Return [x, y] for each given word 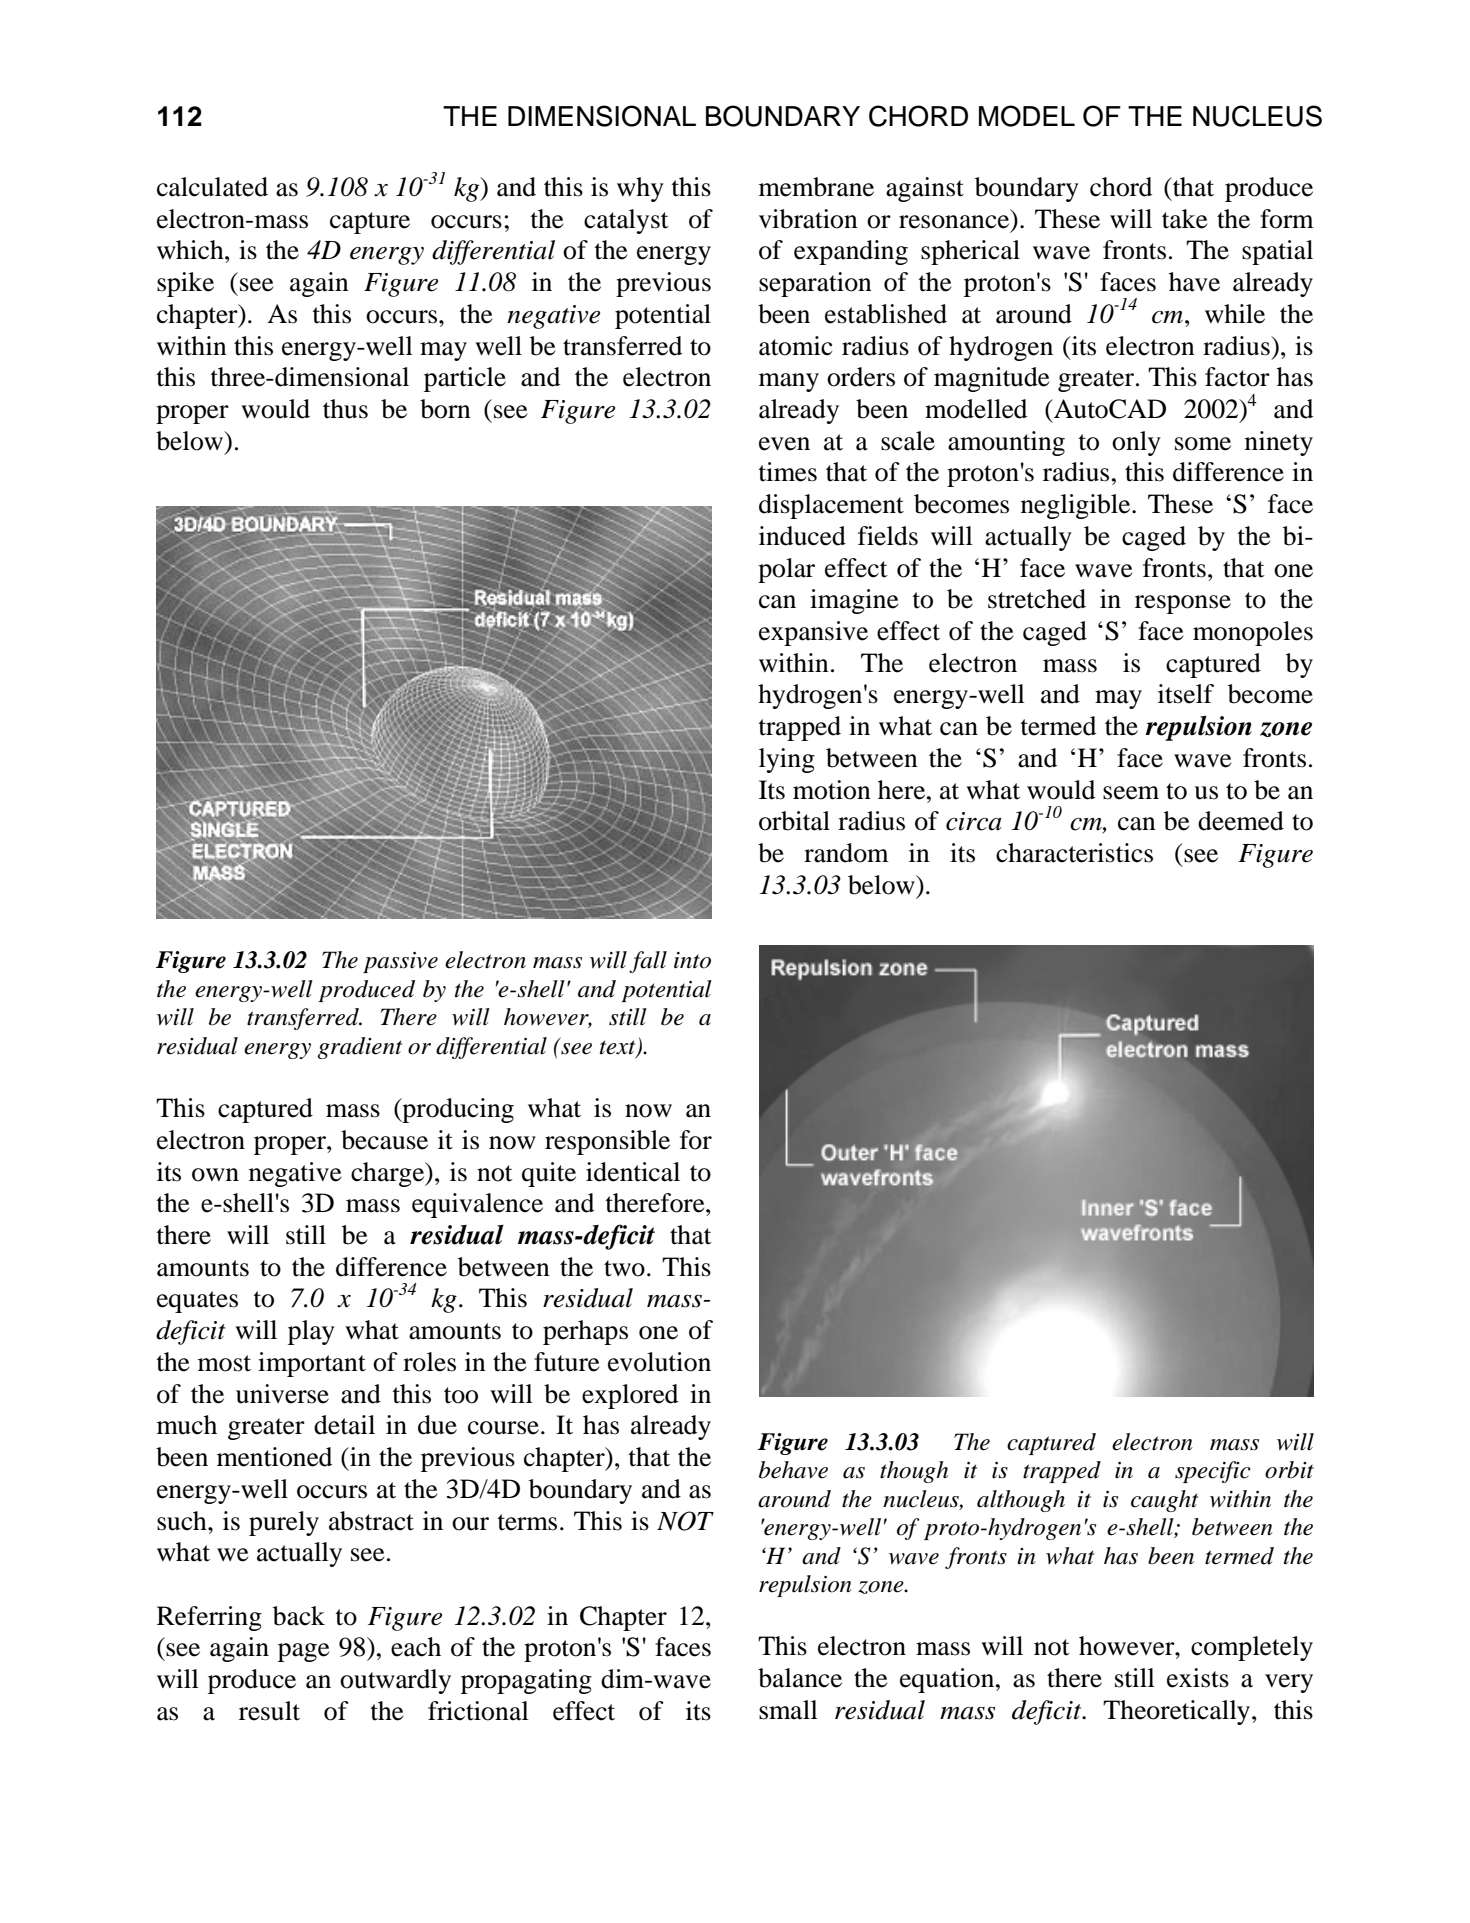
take [1184, 219]
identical [633, 1172]
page [303, 1652]
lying [787, 760]
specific [1213, 1472]
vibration [808, 219]
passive [400, 962]
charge [389, 1174]
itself [1186, 694]
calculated [212, 187]
